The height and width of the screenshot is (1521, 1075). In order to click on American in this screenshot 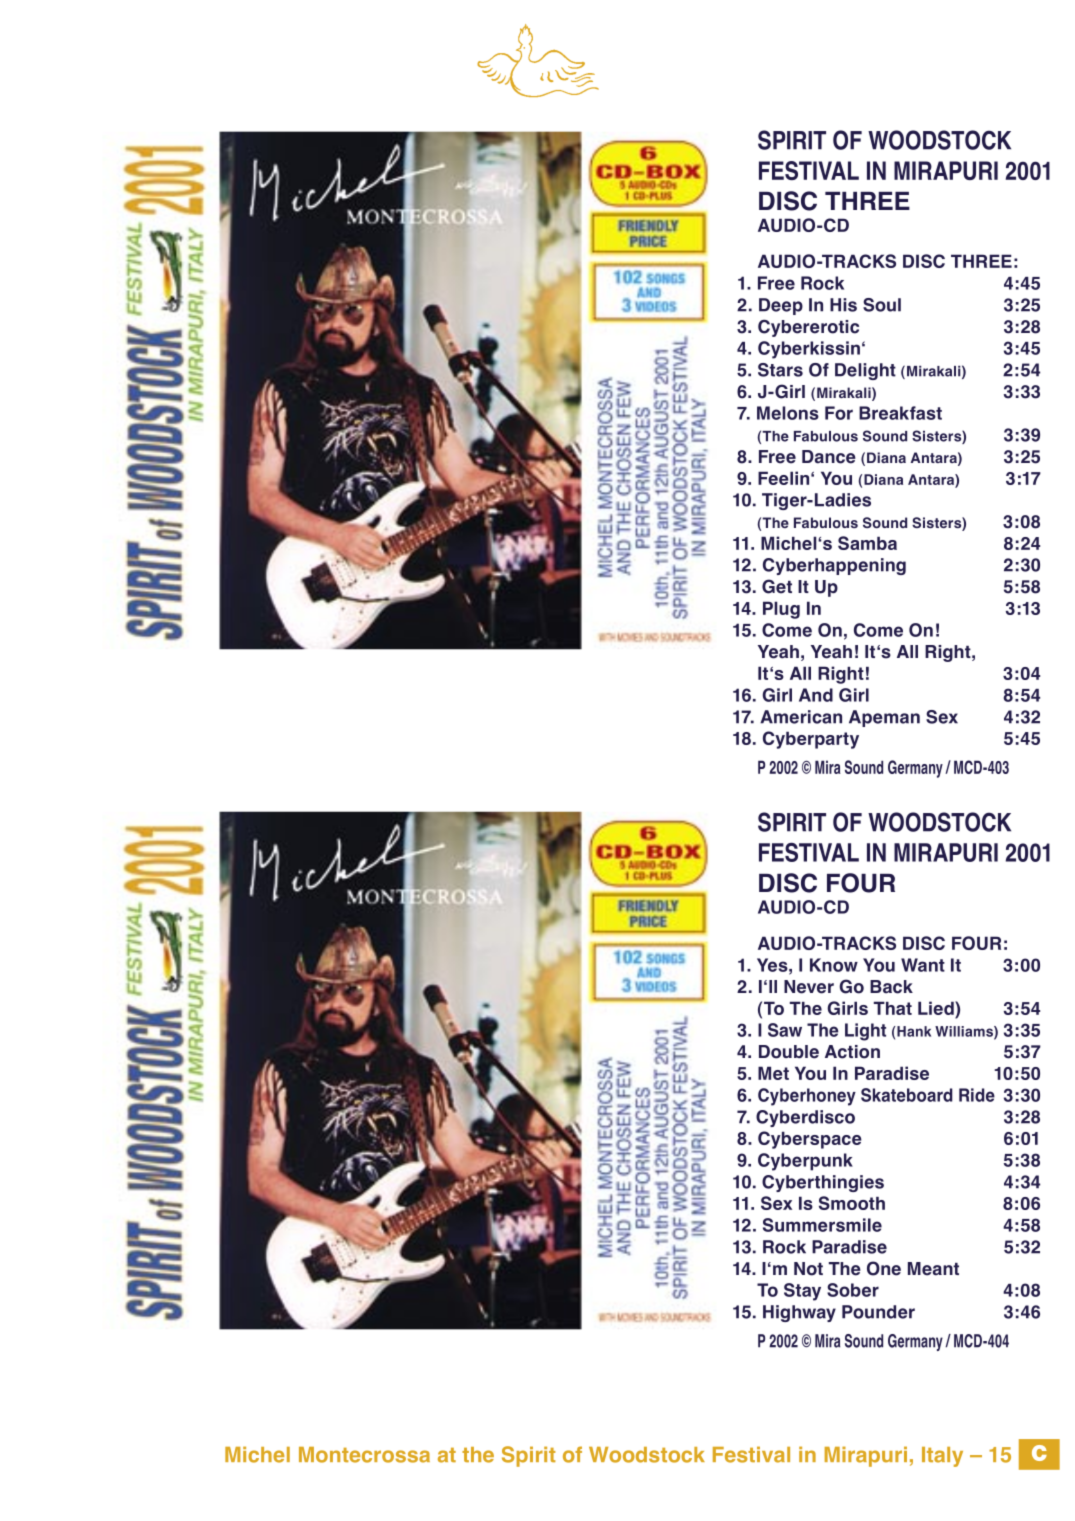, I will do `click(801, 717)`.
